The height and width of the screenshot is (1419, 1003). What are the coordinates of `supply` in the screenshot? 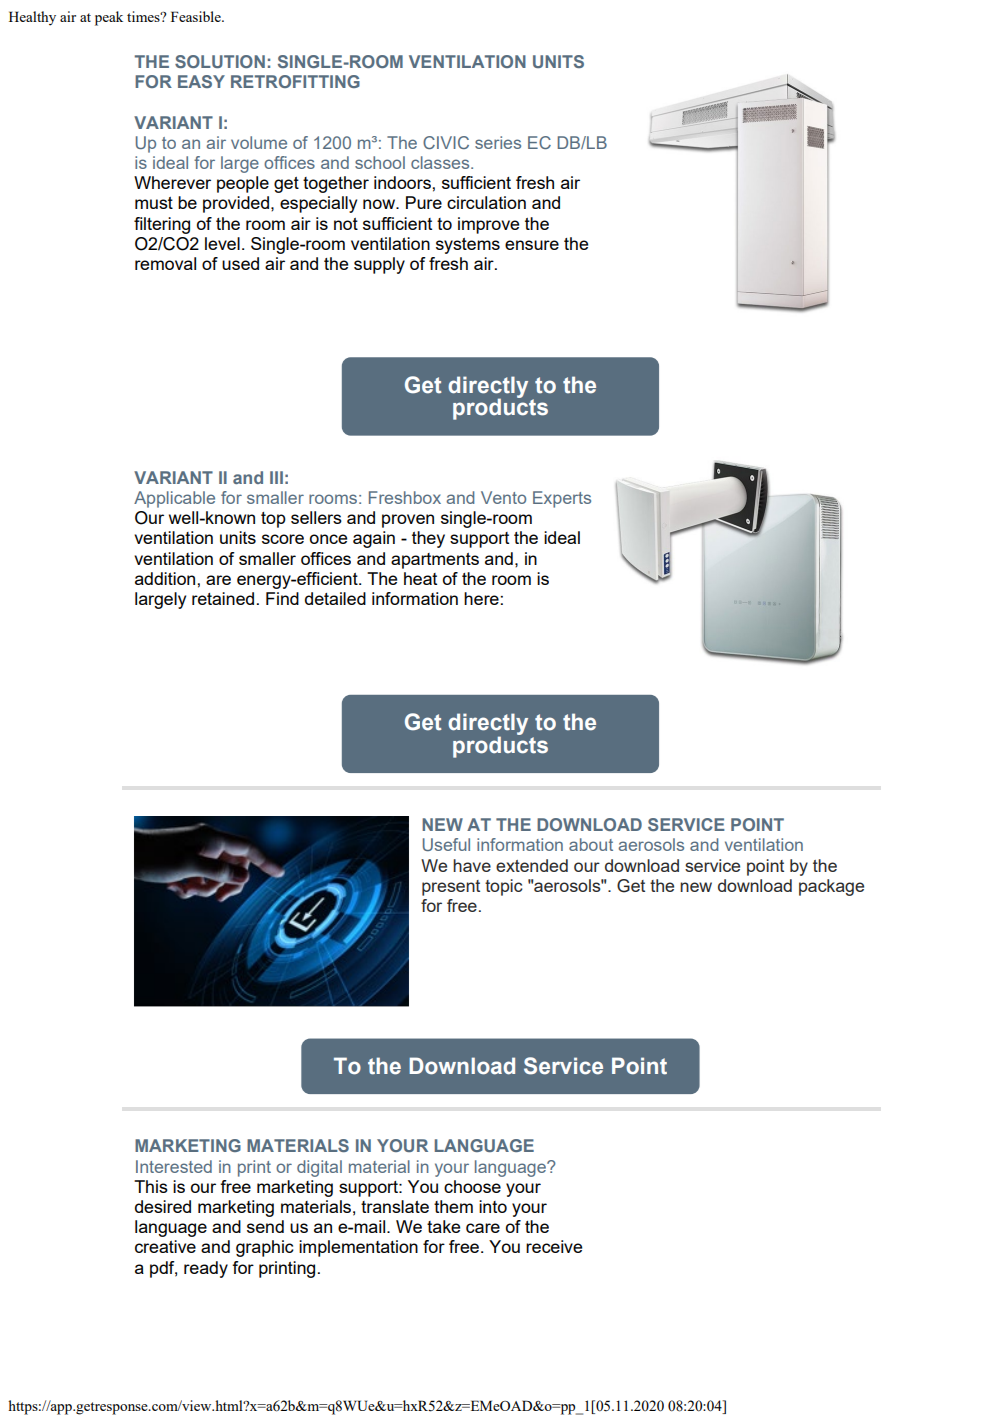 It's located at (379, 265).
